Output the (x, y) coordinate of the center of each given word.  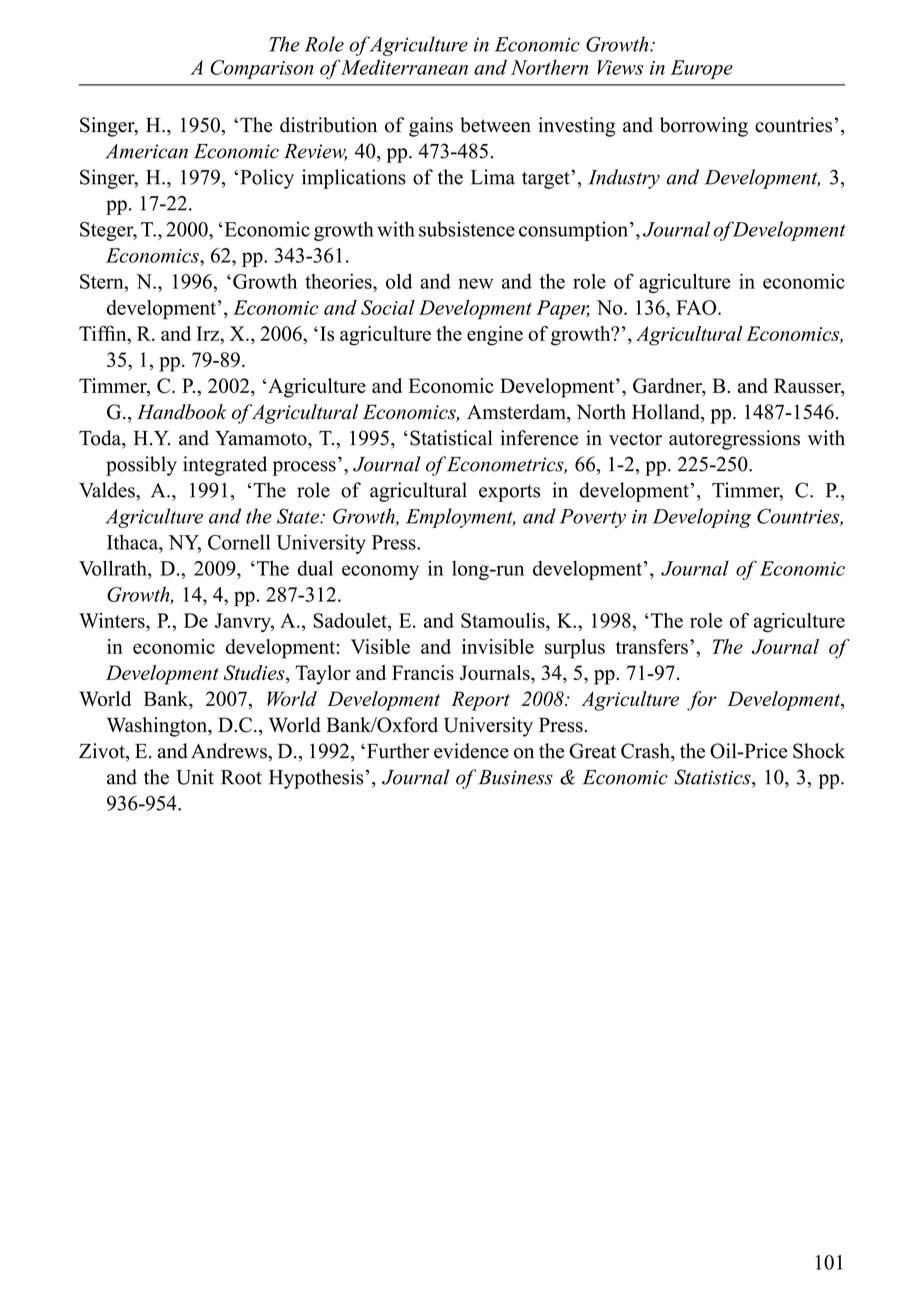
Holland (667, 413)
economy (380, 572)
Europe (702, 69)
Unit (195, 777)
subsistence (467, 229)
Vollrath (114, 568)
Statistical (451, 438)
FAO (697, 307)
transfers (652, 646)
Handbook (182, 412)
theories (339, 281)
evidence (471, 751)
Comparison (262, 69)
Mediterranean (404, 67)
